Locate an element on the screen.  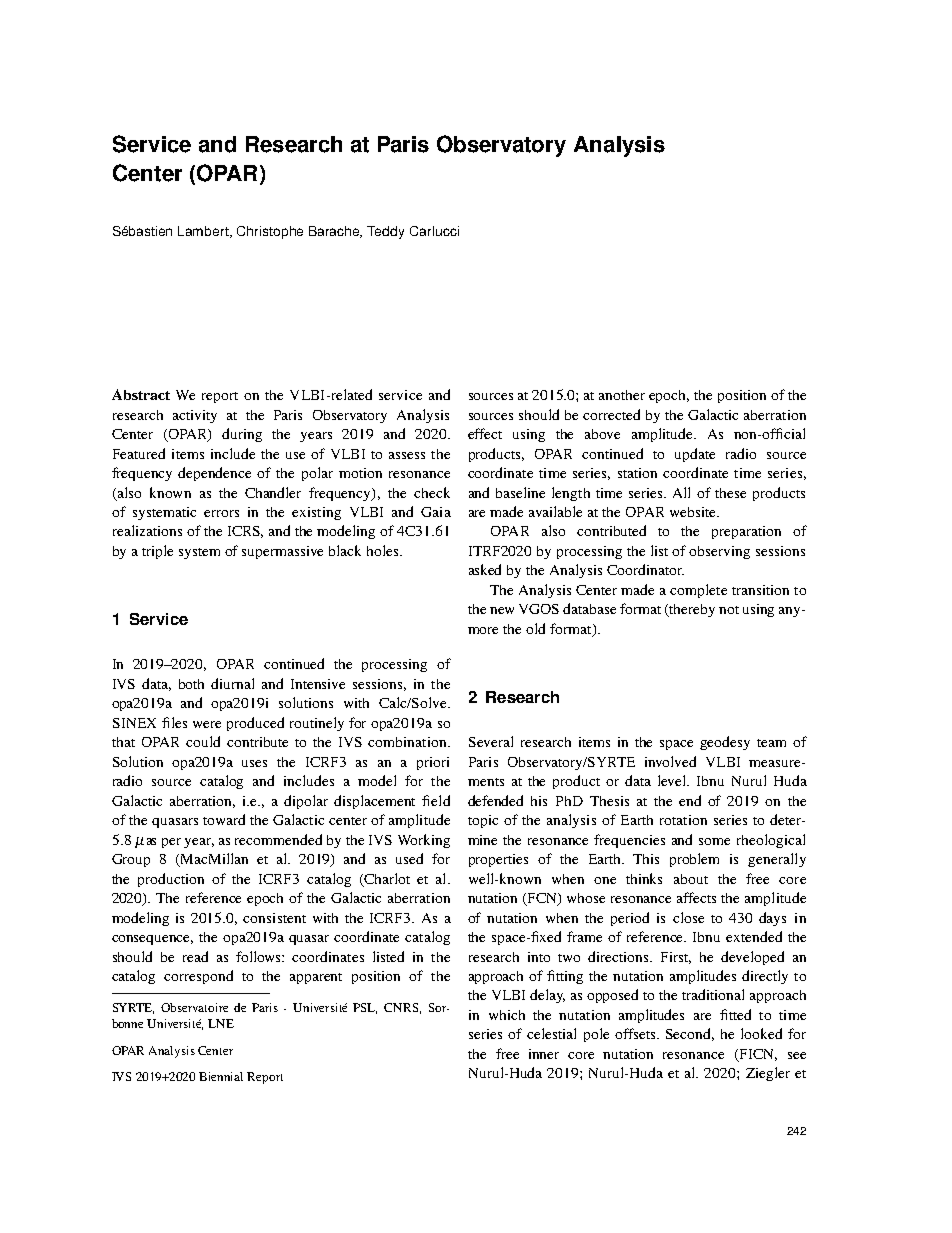
dependence is located at coordinates (214, 474).
